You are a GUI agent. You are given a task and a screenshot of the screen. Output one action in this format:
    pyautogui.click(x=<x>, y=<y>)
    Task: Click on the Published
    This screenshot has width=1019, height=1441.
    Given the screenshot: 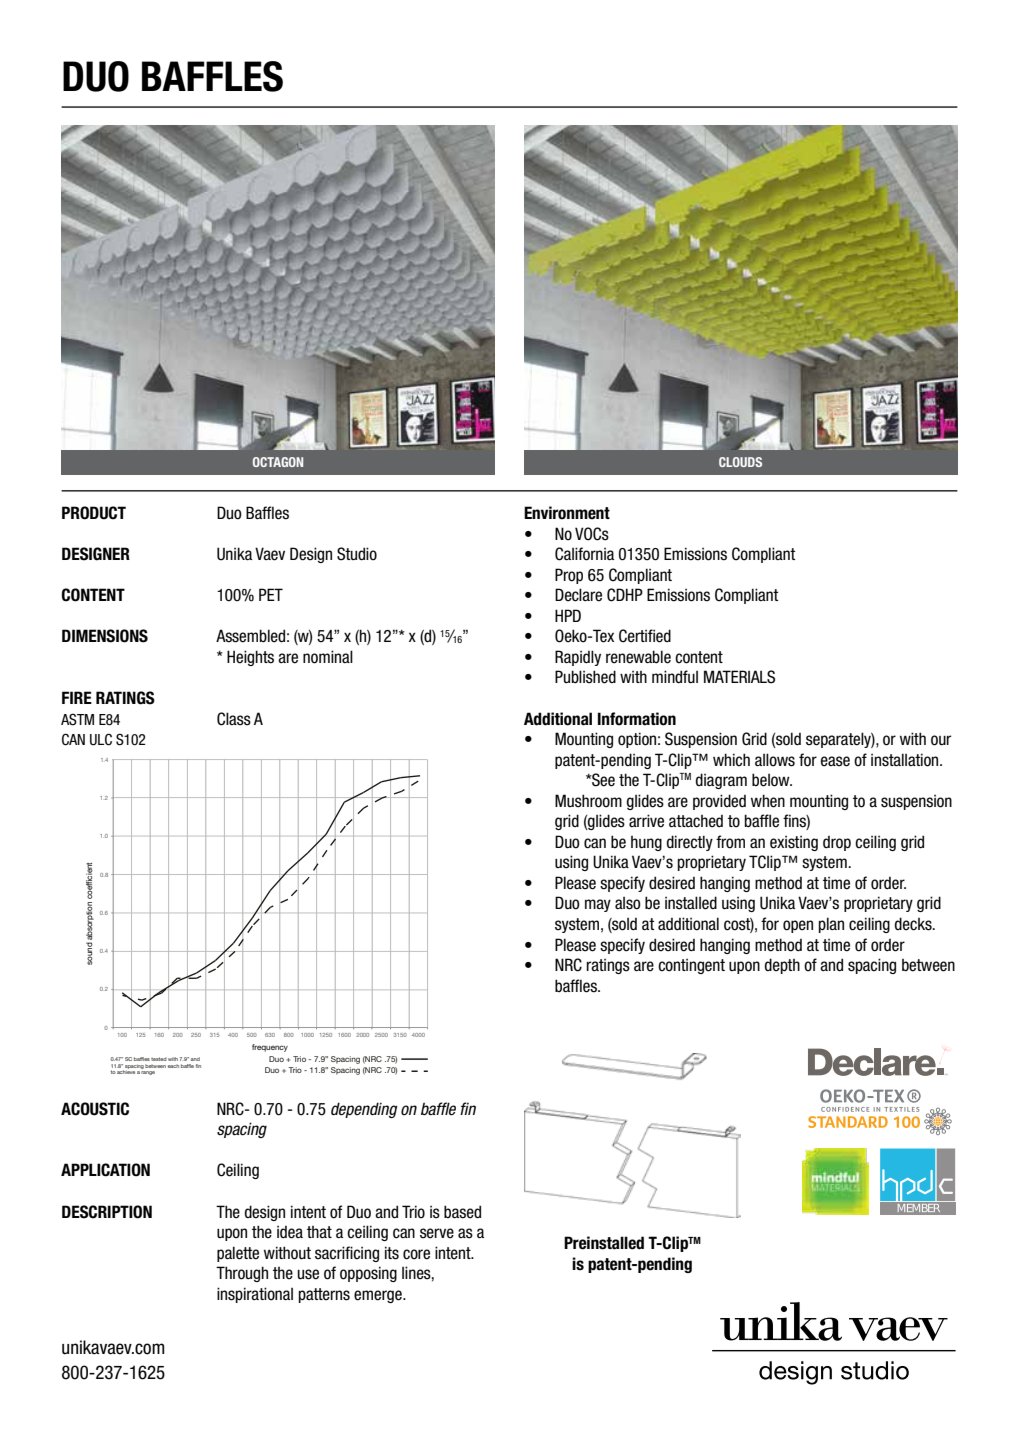 What is the action you would take?
    pyautogui.click(x=585, y=677)
